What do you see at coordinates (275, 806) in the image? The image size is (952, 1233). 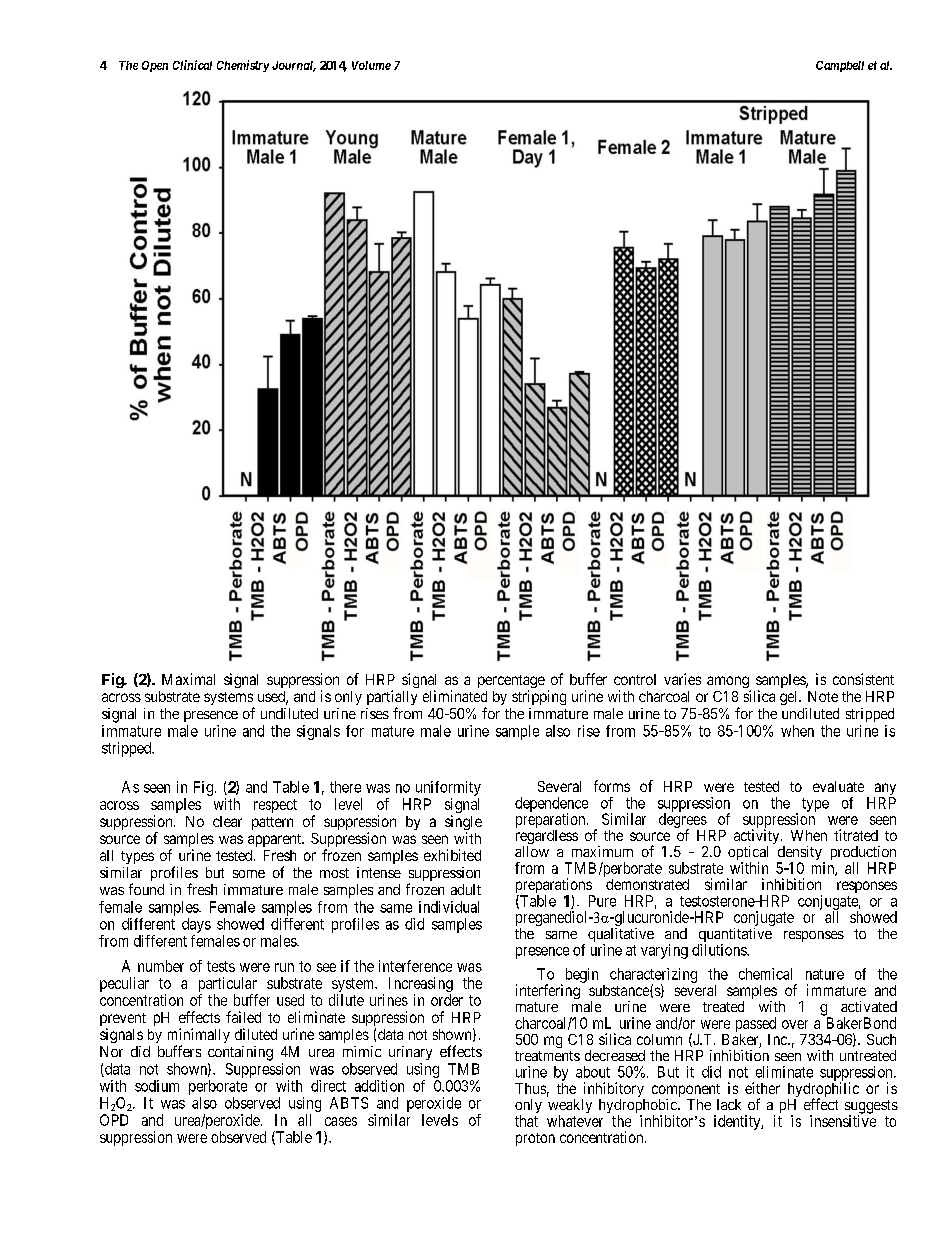 I see `respect` at bounding box center [275, 806].
